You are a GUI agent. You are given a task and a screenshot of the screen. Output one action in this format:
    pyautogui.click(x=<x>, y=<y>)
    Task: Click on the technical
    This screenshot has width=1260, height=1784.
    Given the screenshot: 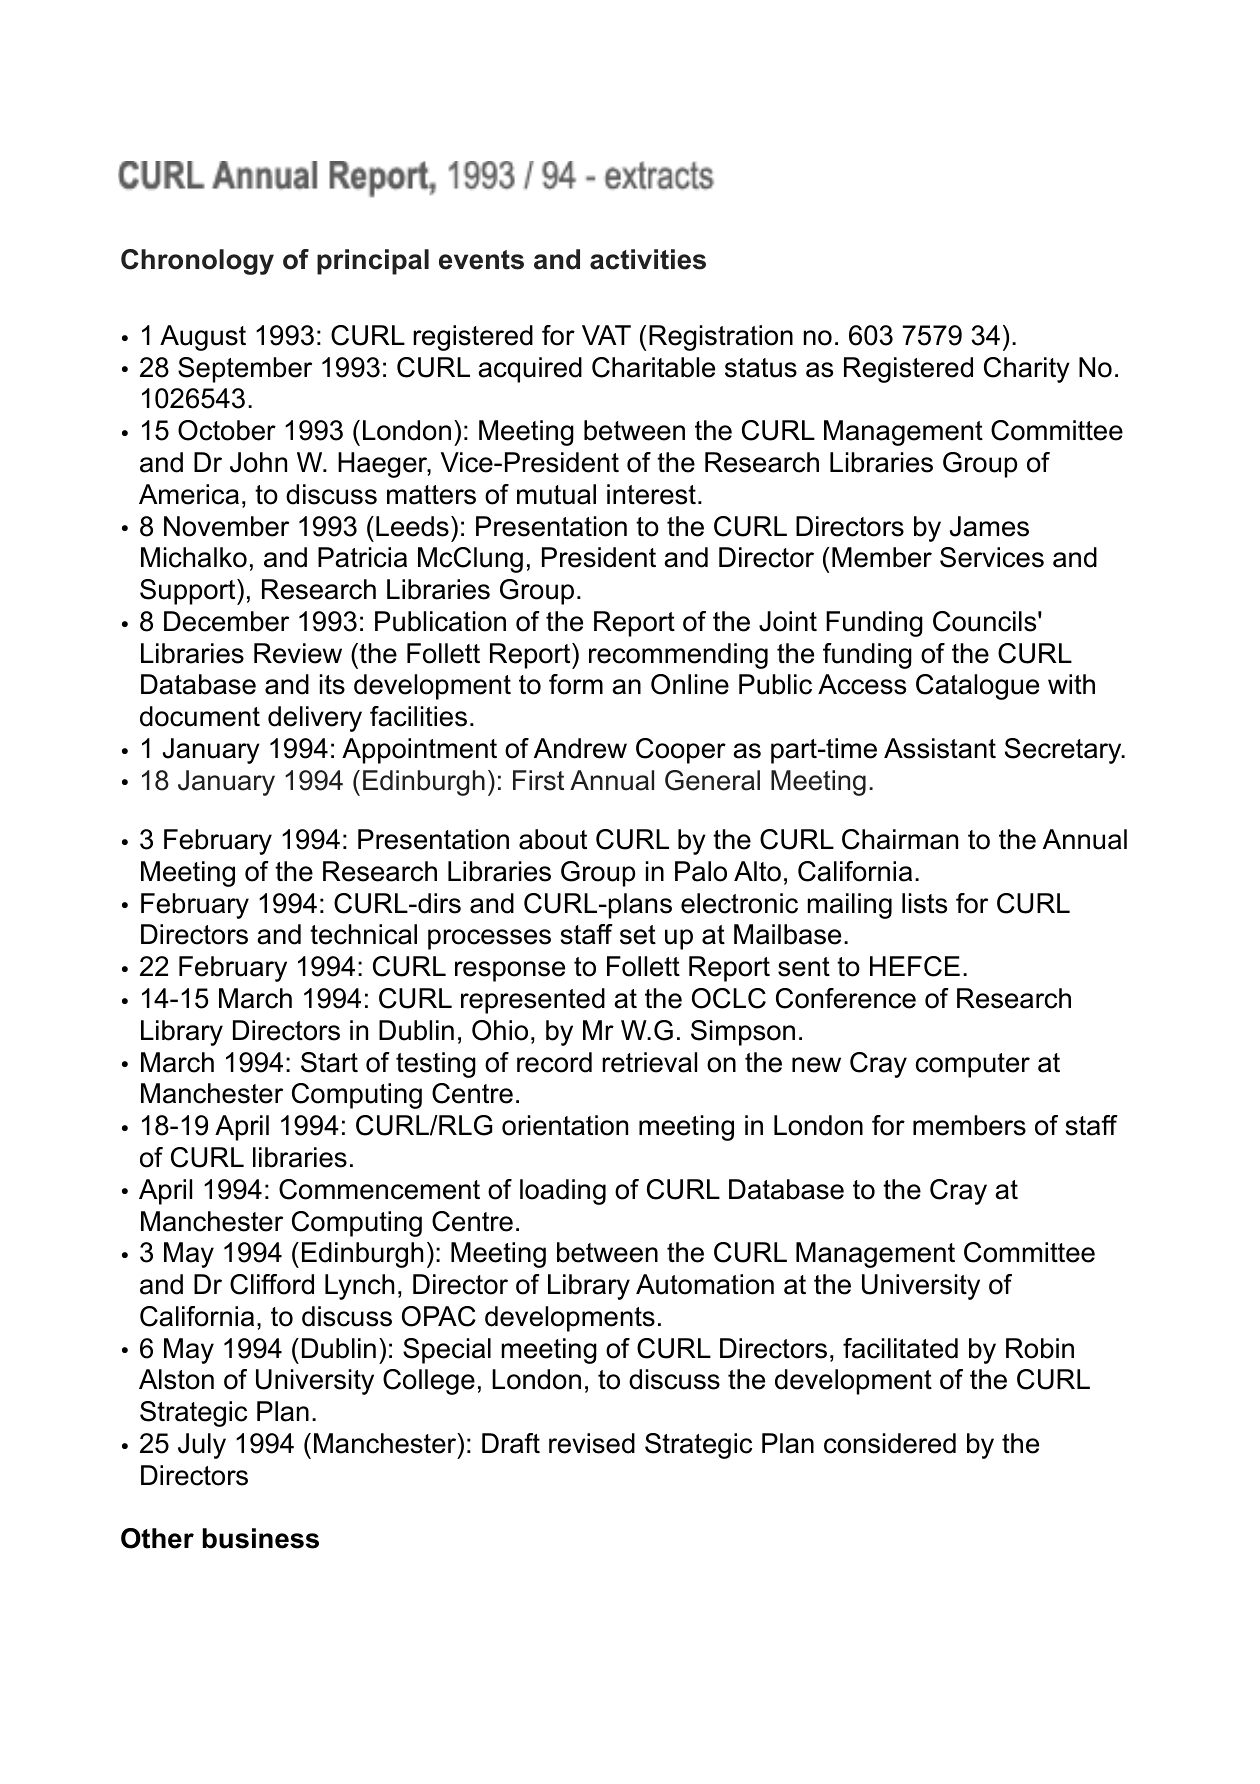 What is the action you would take?
    pyautogui.click(x=363, y=934)
